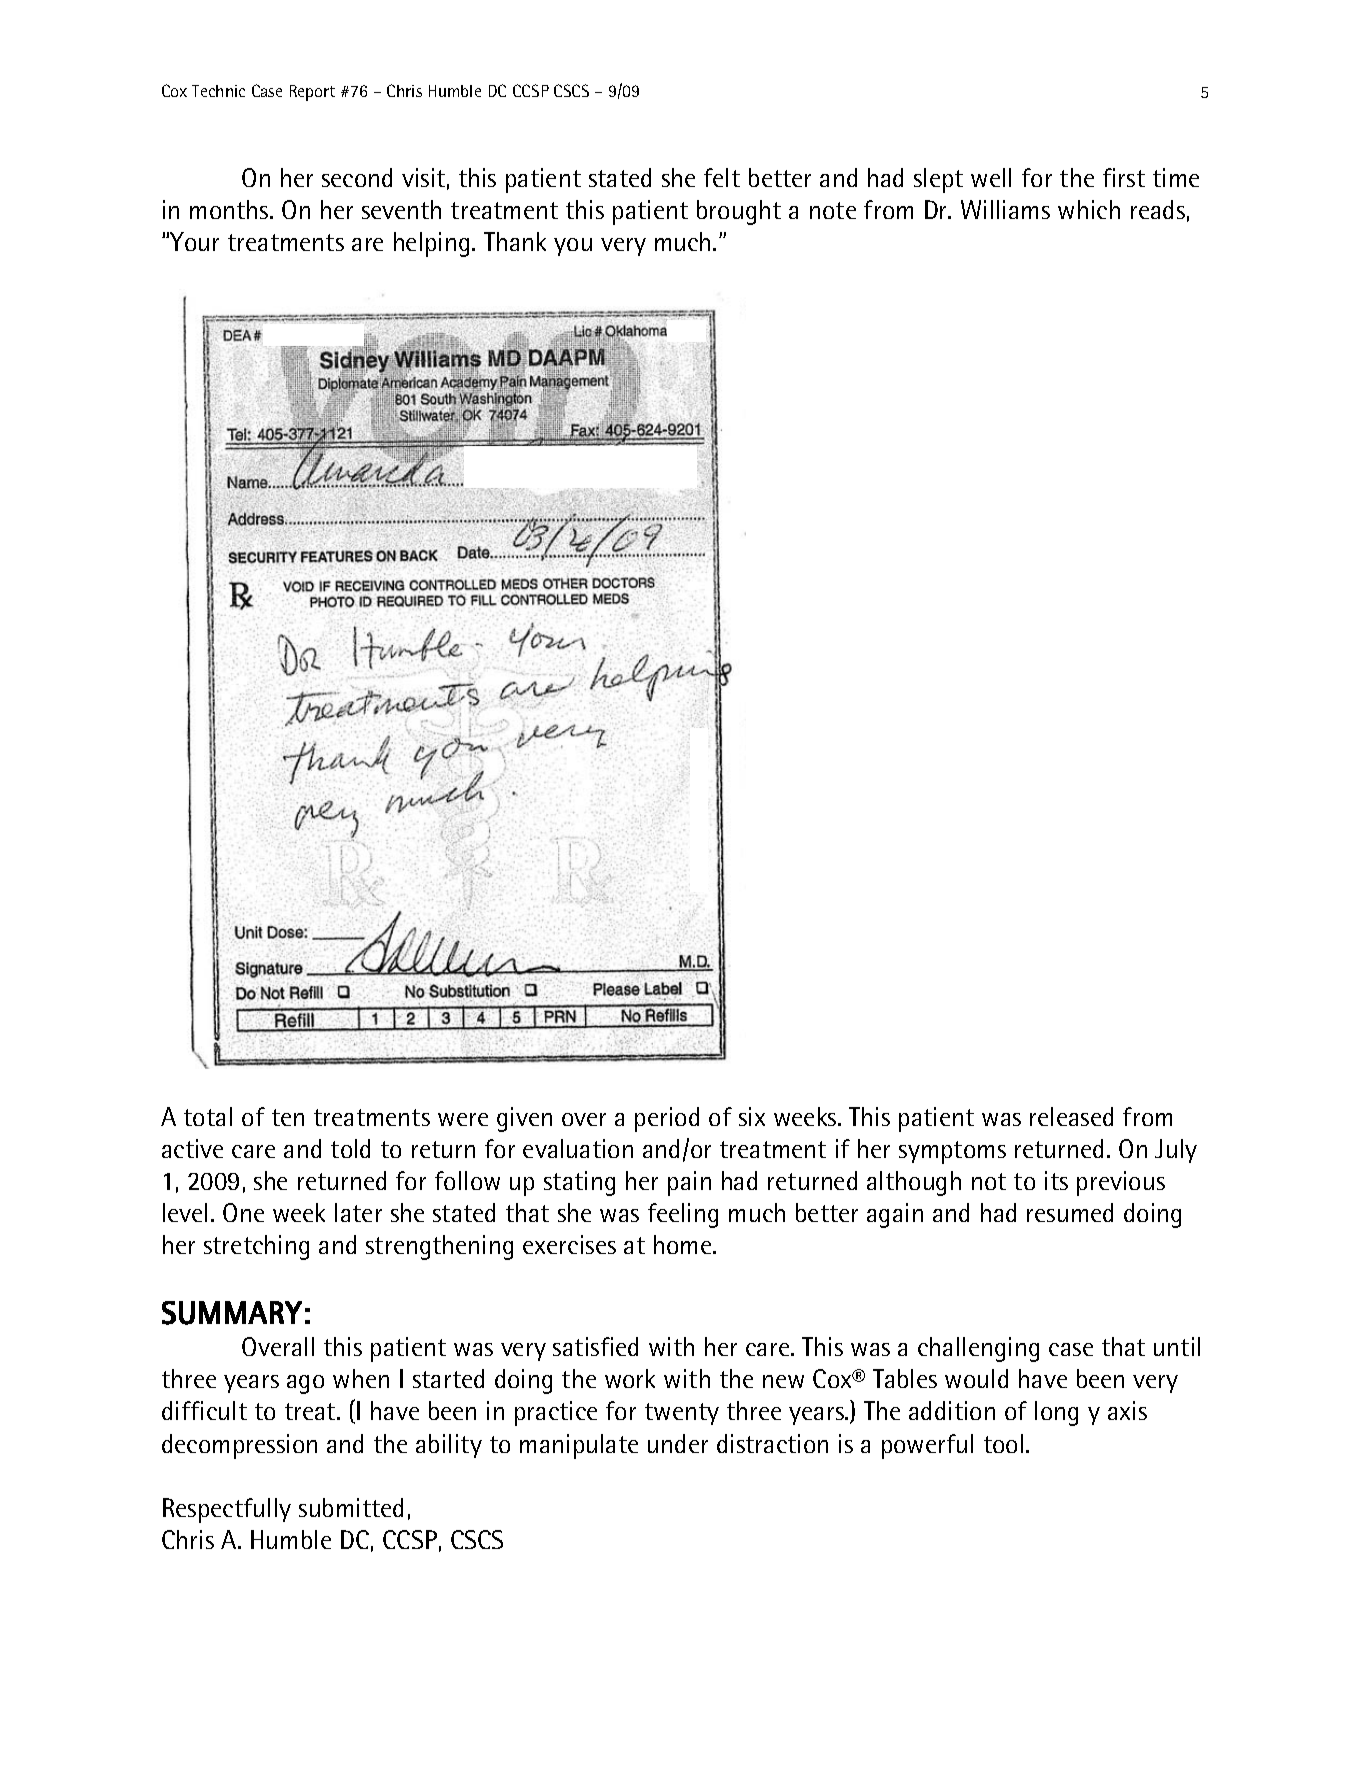  I want to click on brought, so click(739, 212).
